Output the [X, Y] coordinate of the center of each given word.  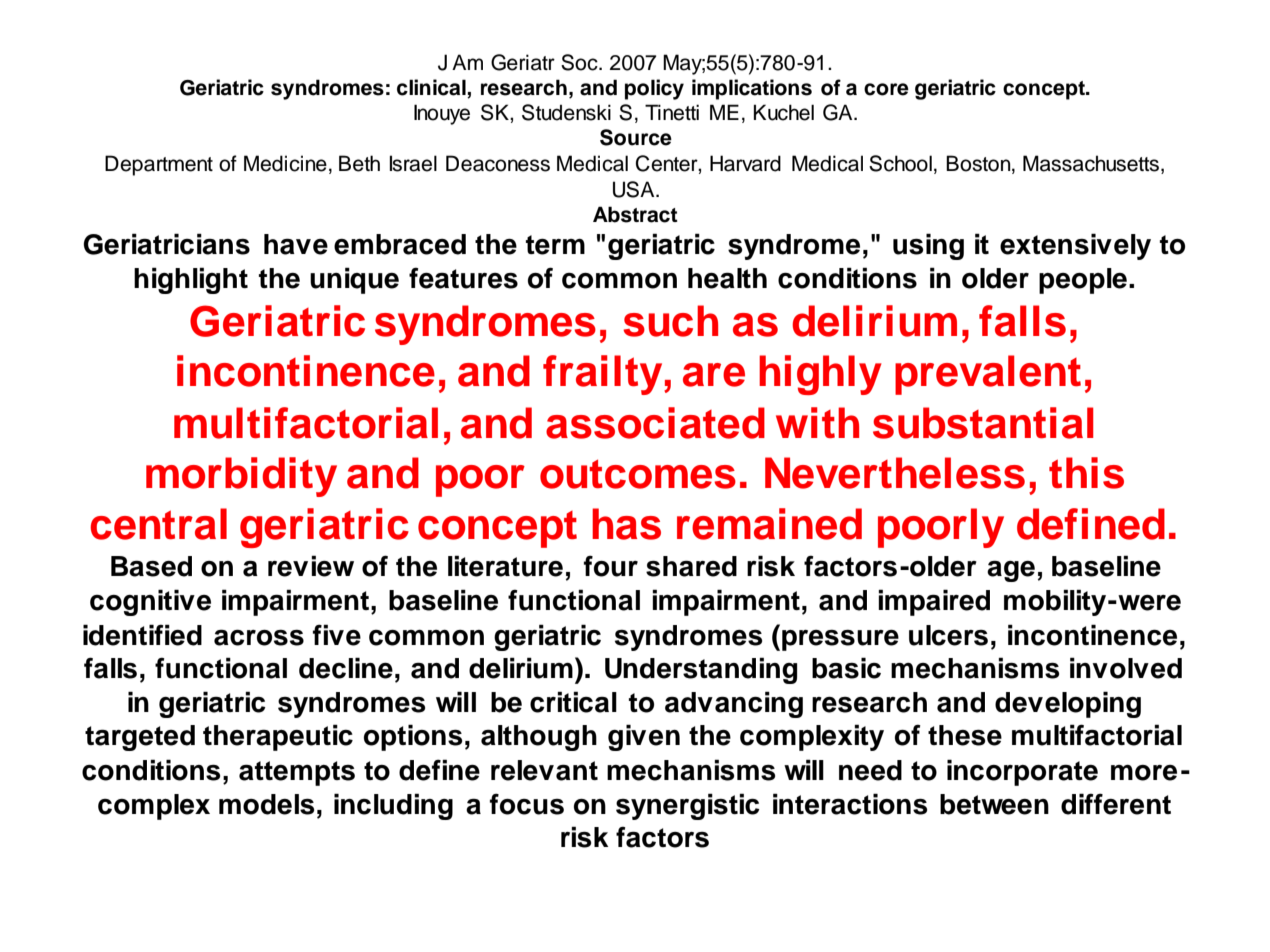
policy [654, 89]
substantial [983, 423]
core [886, 89]
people [1083, 281]
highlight [191, 280]
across [259, 637]
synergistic [688, 806]
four [611, 566]
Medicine [285, 163]
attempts [297, 773]
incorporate [1022, 772]
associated [655, 423]
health [727, 278]
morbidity [241, 477]
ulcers [948, 635]
